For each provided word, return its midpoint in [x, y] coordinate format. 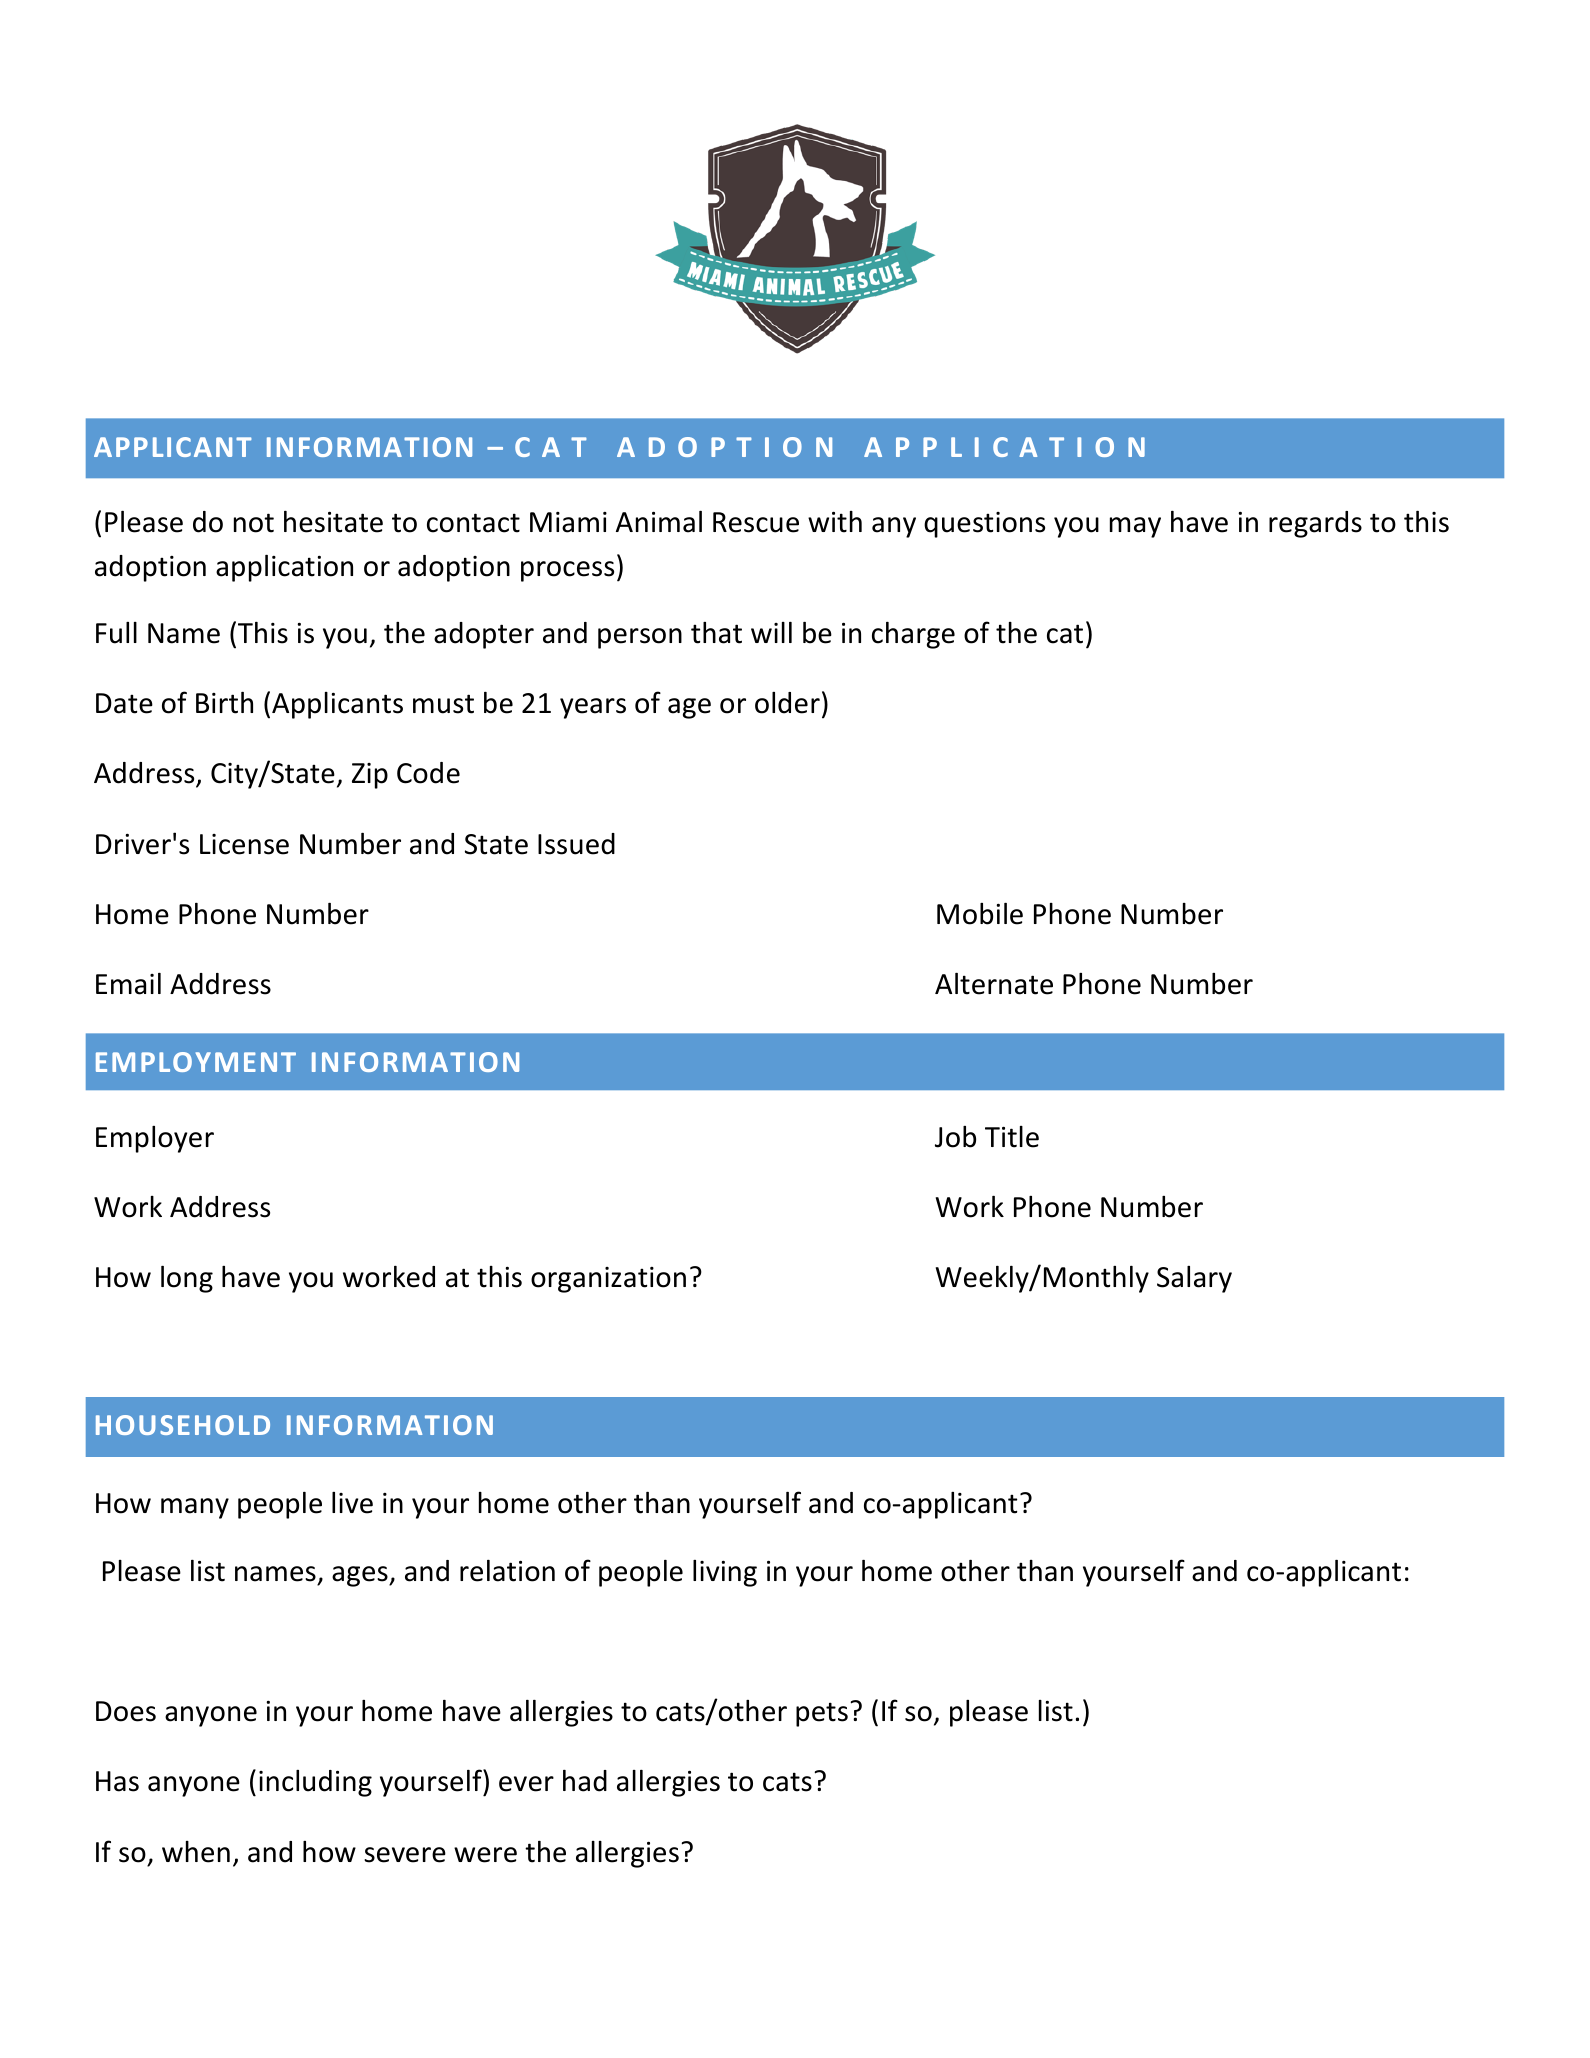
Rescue [756, 522]
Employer [155, 1139]
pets [822, 1714]
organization [608, 1280]
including [315, 1783]
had [585, 1781]
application [284, 568]
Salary [1194, 1279]
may [1135, 527]
